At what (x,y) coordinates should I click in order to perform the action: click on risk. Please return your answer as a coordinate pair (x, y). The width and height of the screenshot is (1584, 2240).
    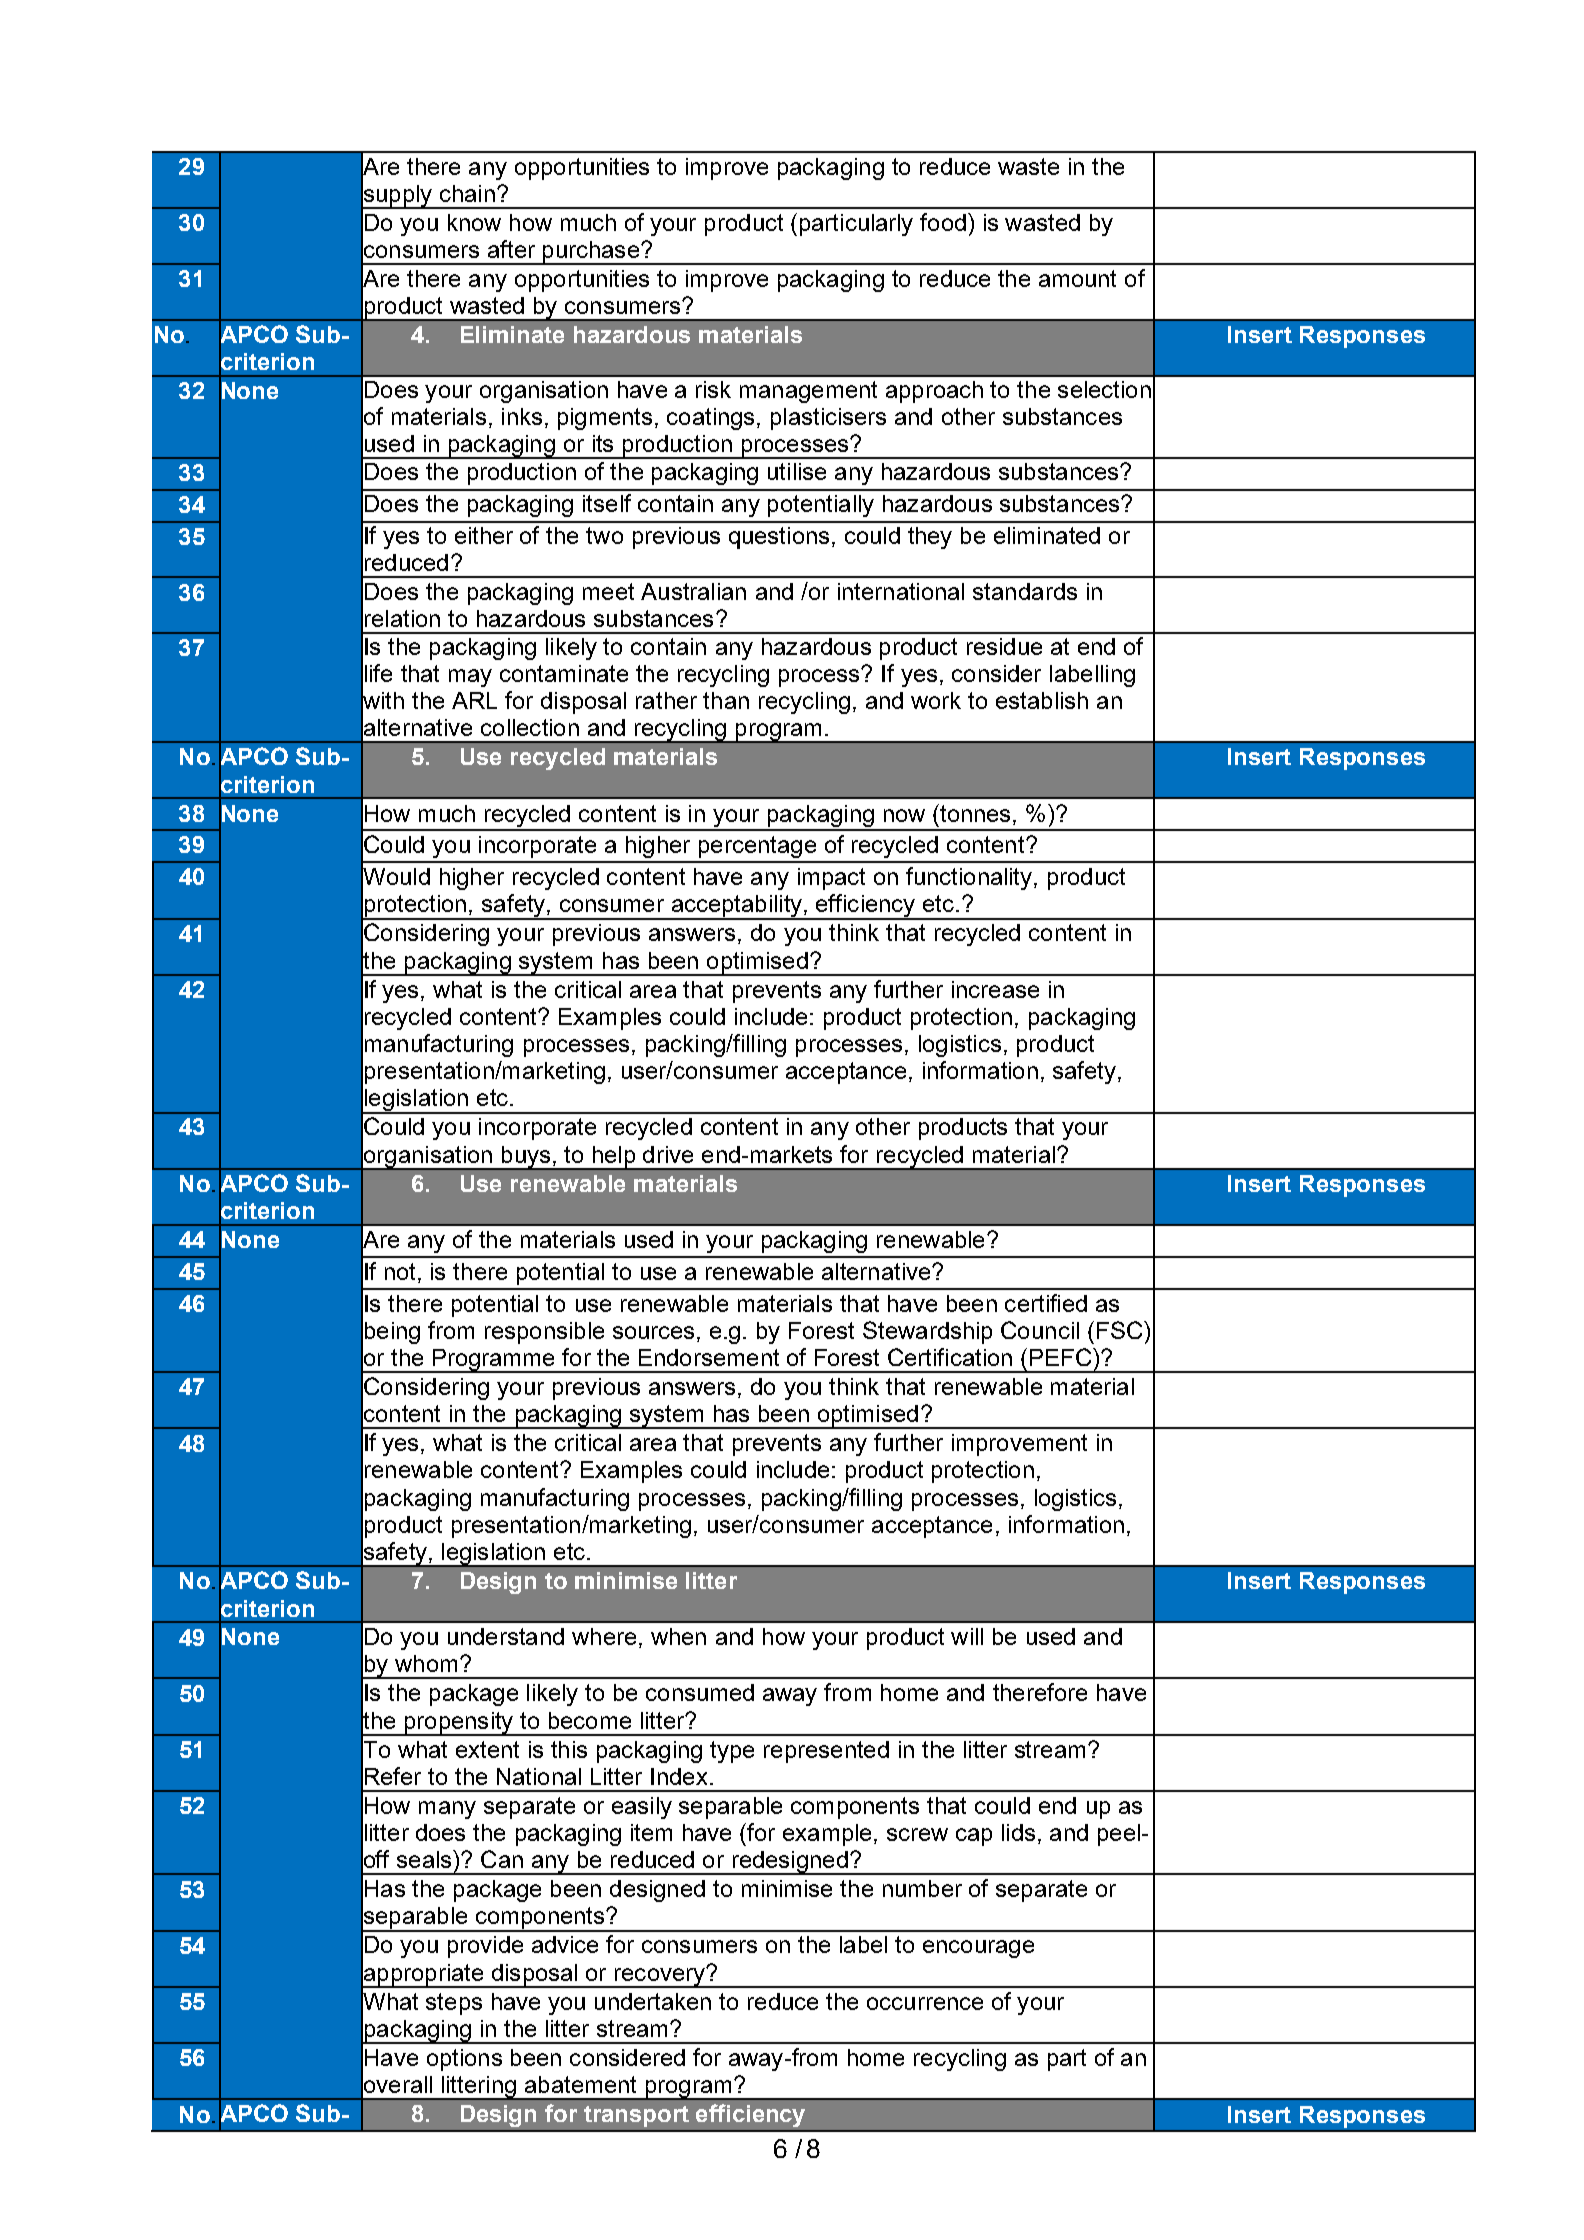
    Looking at the image, I should click on (713, 389).
